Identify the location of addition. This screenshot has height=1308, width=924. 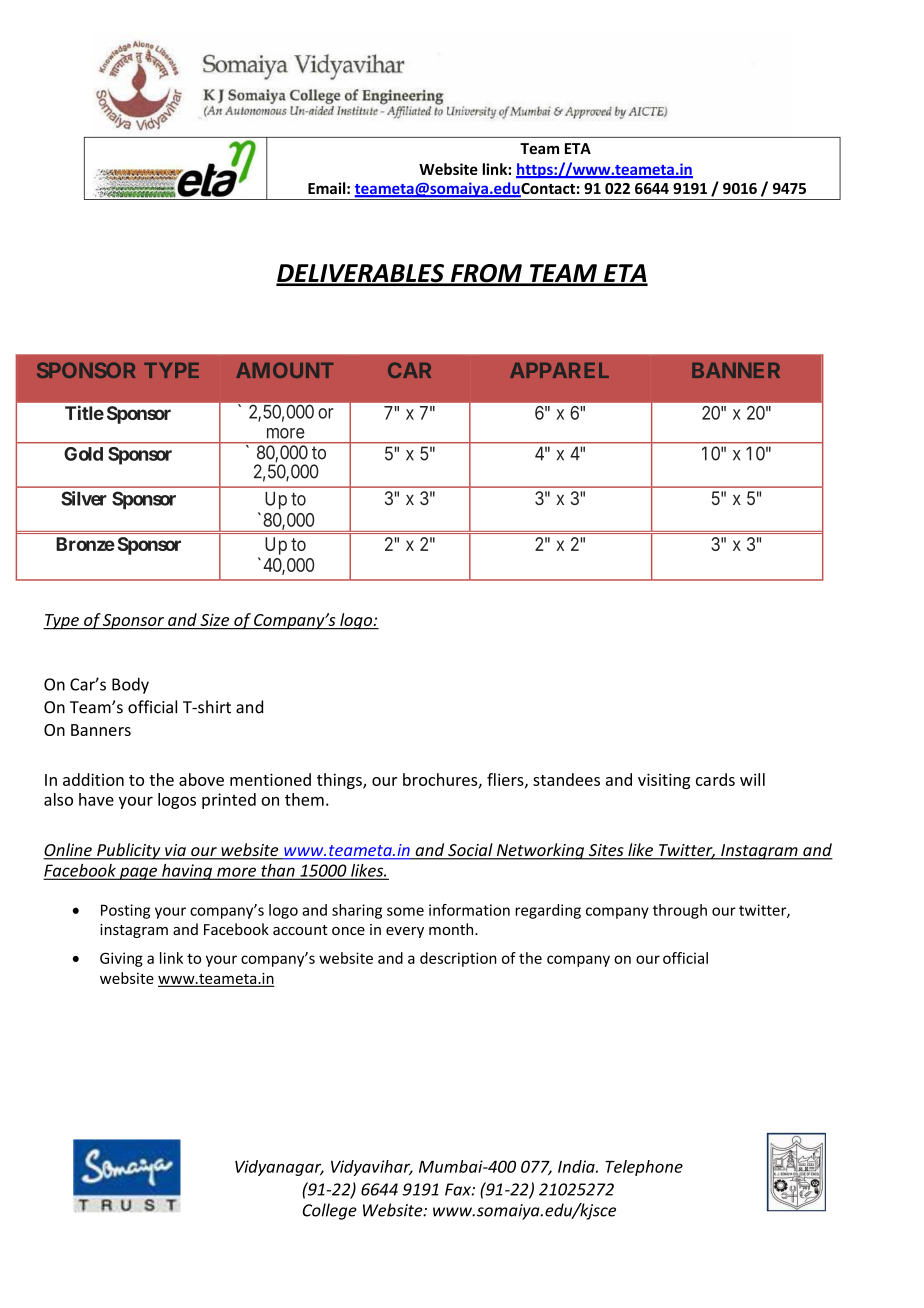
(93, 779).
